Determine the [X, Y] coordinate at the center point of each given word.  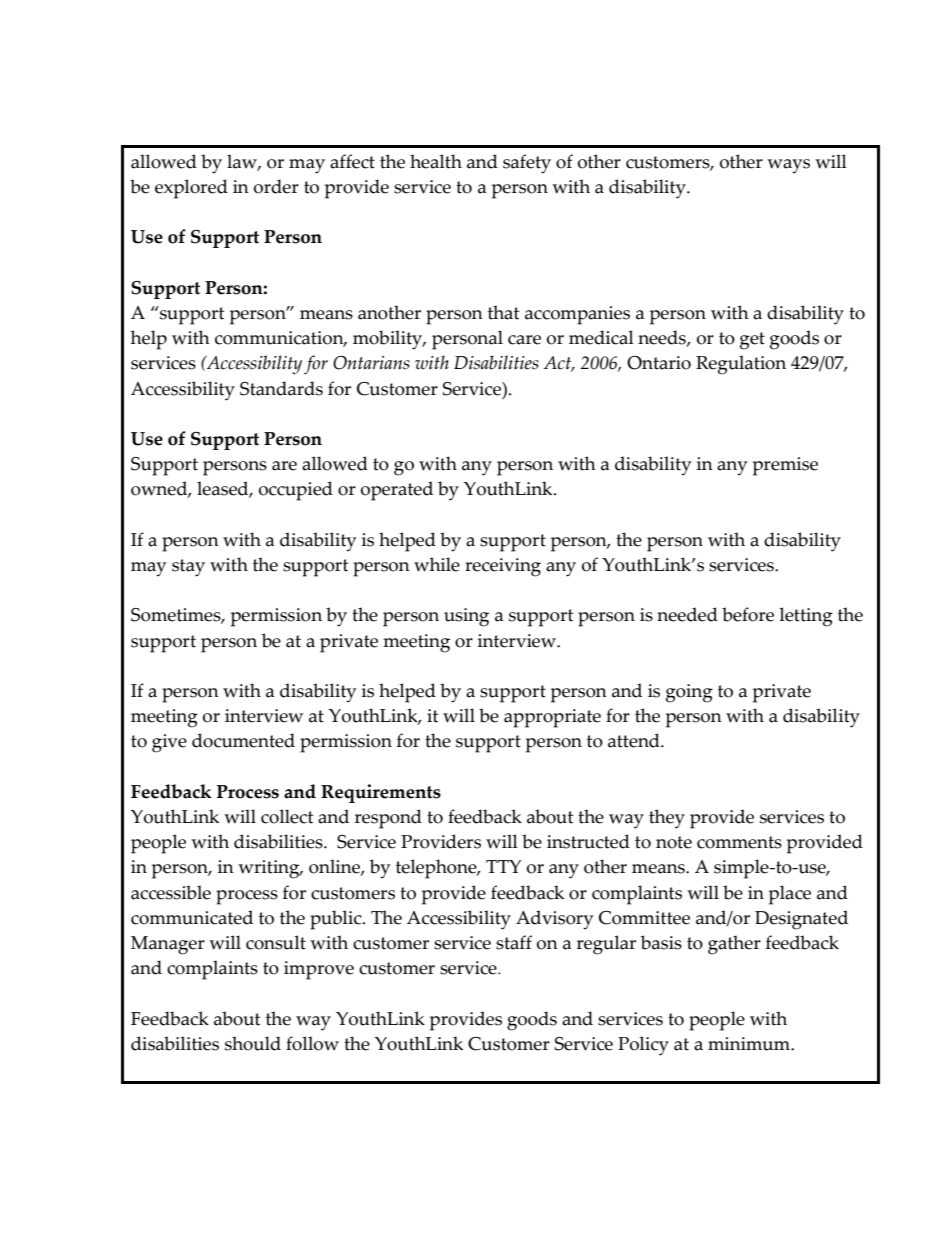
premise [785, 466]
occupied [296, 491]
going [689, 693]
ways [788, 166]
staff [514, 942]
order [276, 186]
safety [527, 164]
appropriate [552, 718]
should [253, 1043]
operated [397, 491]
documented [243, 740]
